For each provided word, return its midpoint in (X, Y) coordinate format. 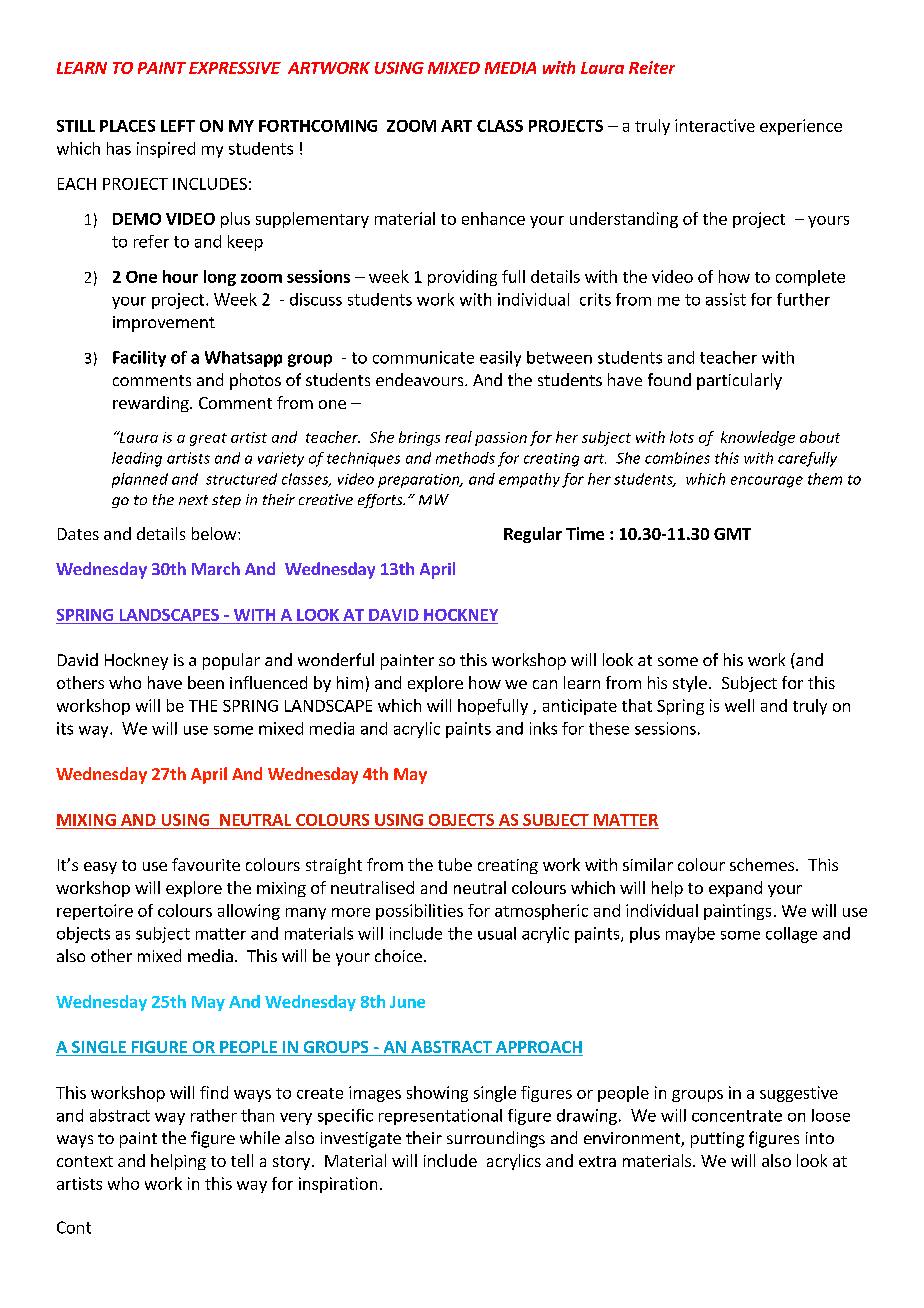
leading (137, 459)
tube (455, 864)
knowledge (758, 438)
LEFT (178, 126)
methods (465, 458)
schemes (763, 864)
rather (214, 1115)
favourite (206, 864)
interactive (715, 125)
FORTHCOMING (318, 126)
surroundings (496, 1139)
